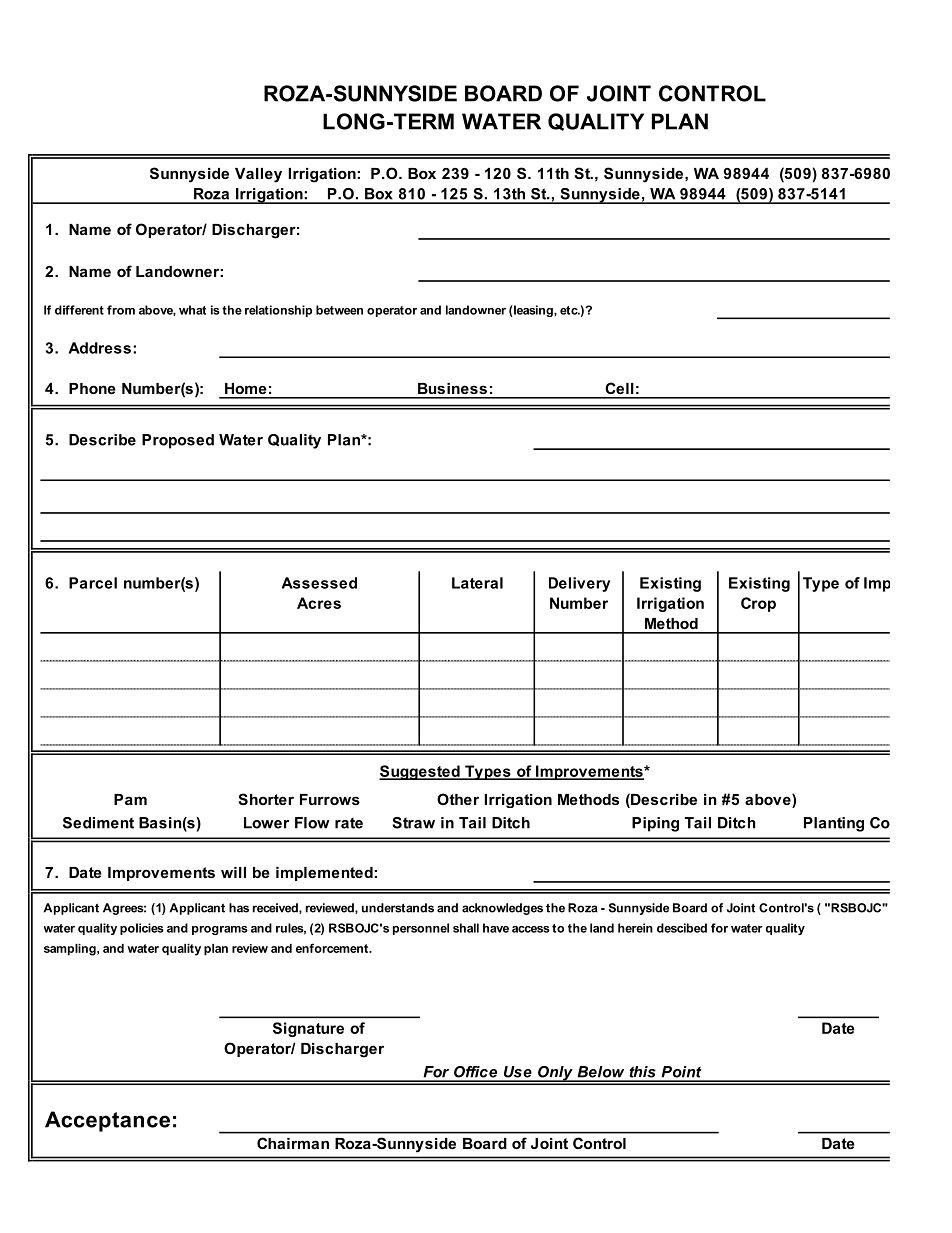  What do you see at coordinates (570, 310) in the screenshot?
I see `etc` at bounding box center [570, 310].
